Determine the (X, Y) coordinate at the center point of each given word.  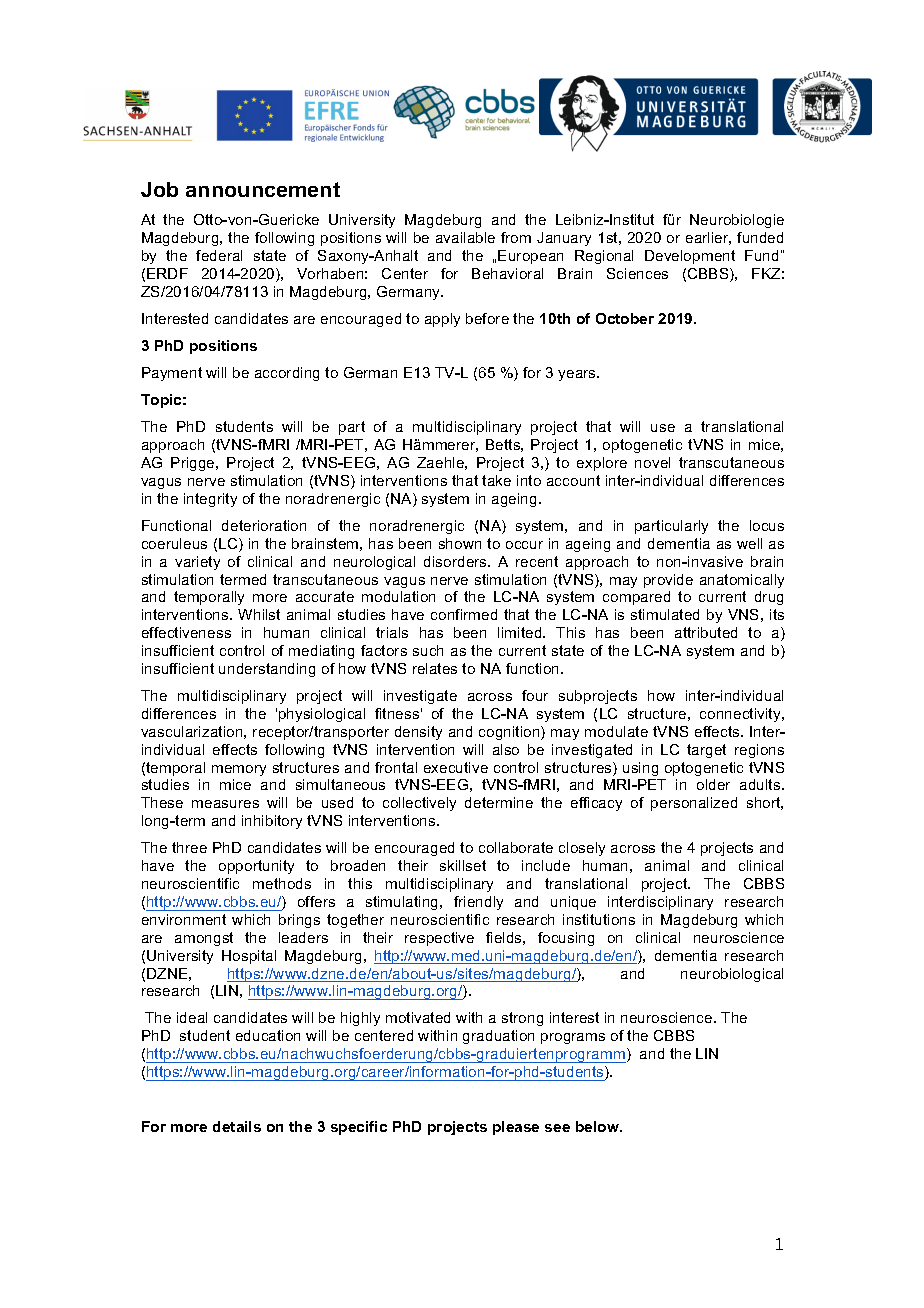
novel (652, 462)
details (237, 1126)
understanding (267, 670)
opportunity (256, 867)
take (496, 480)
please (516, 1128)
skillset (463, 865)
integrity (210, 500)
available (465, 237)
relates (435, 668)
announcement (263, 189)
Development (690, 257)
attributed (706, 632)
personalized (694, 804)
